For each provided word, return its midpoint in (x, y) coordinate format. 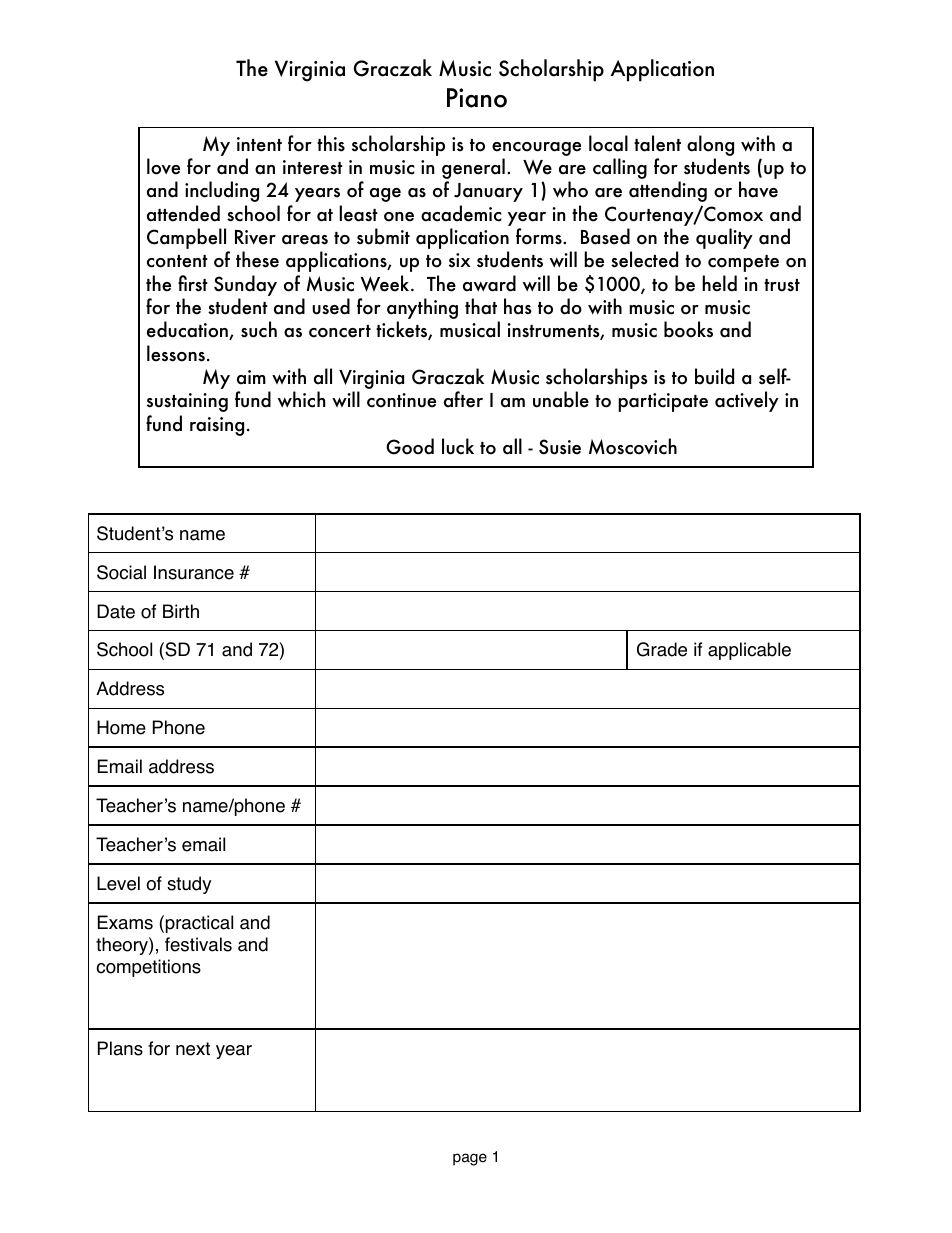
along (710, 145)
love (163, 166)
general (473, 170)
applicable (749, 651)
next (193, 1049)
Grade (662, 649)
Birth (181, 611)
